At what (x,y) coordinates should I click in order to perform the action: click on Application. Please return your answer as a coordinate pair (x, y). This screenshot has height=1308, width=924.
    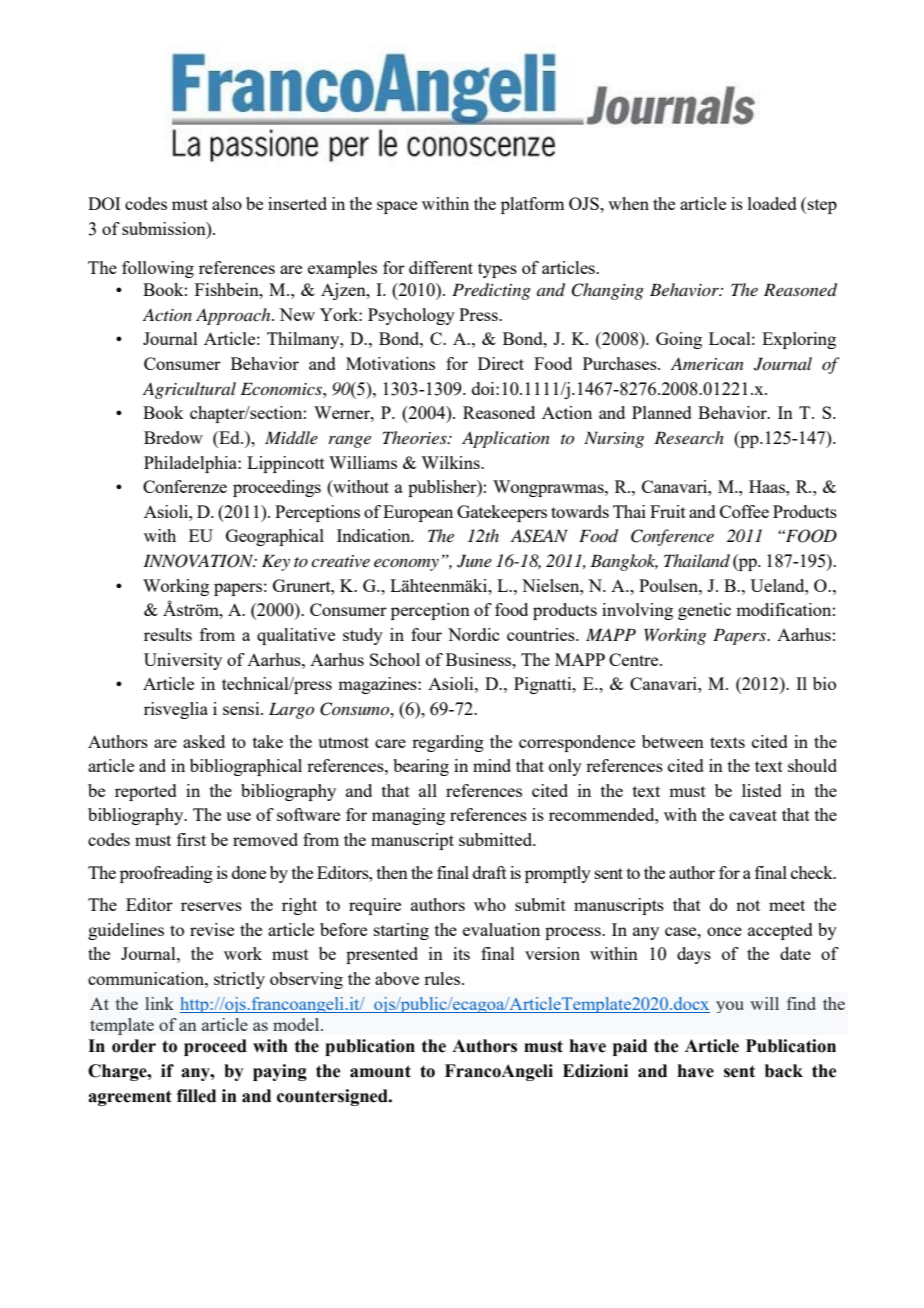
    Looking at the image, I should click on (506, 439).
